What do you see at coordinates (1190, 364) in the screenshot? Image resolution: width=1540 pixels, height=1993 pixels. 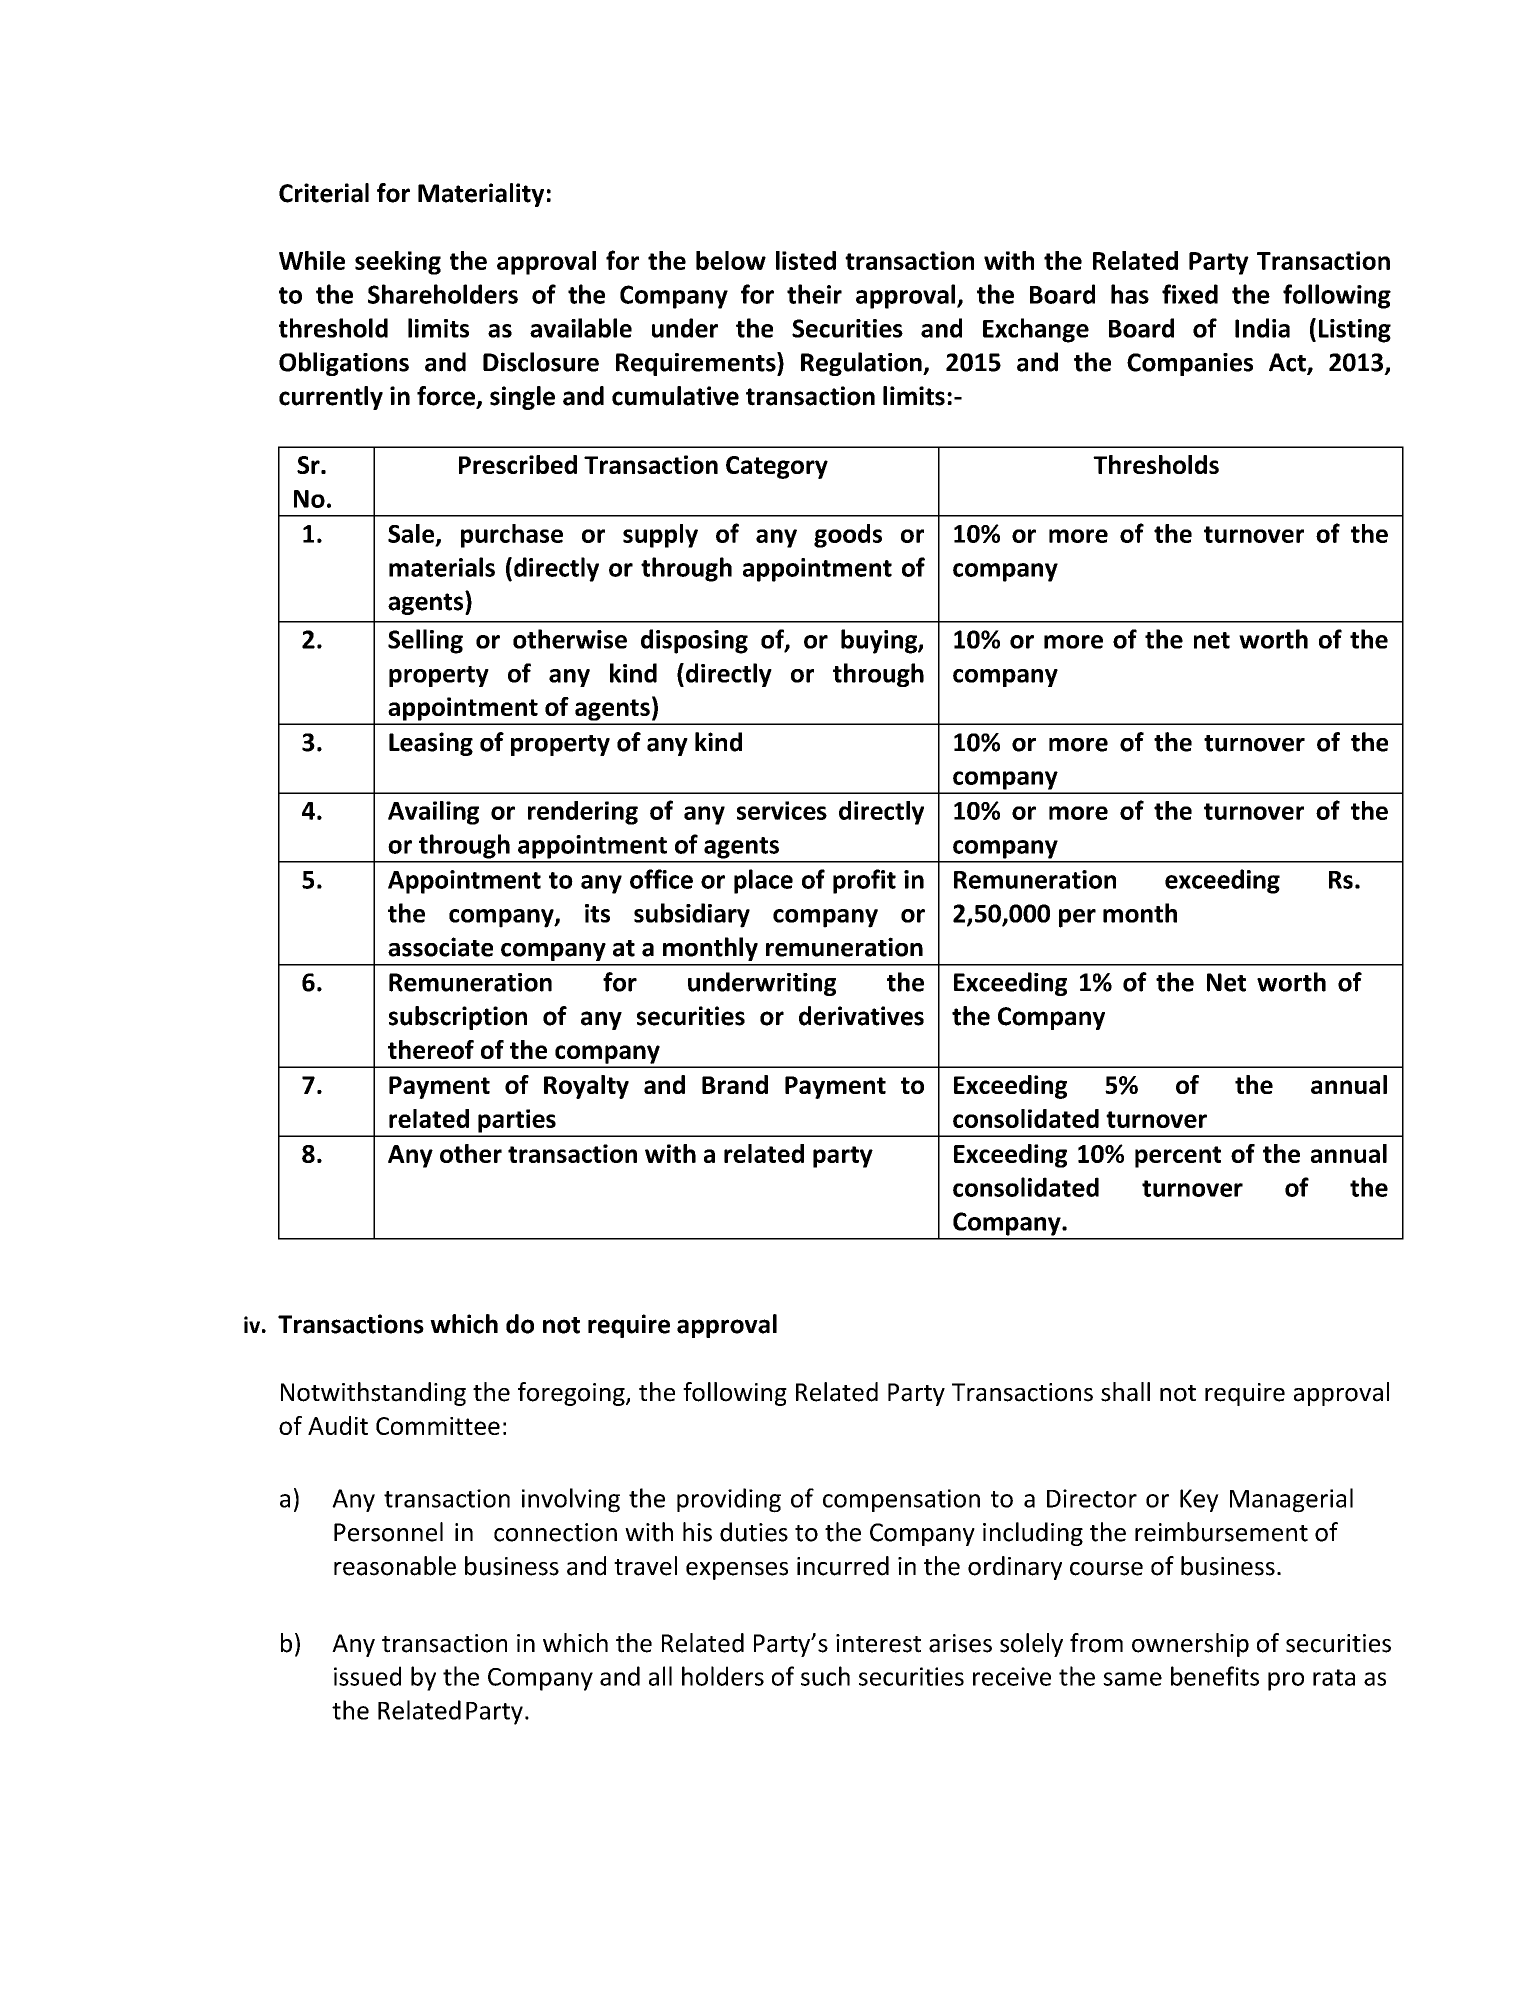 I see `Companies` at bounding box center [1190, 364].
